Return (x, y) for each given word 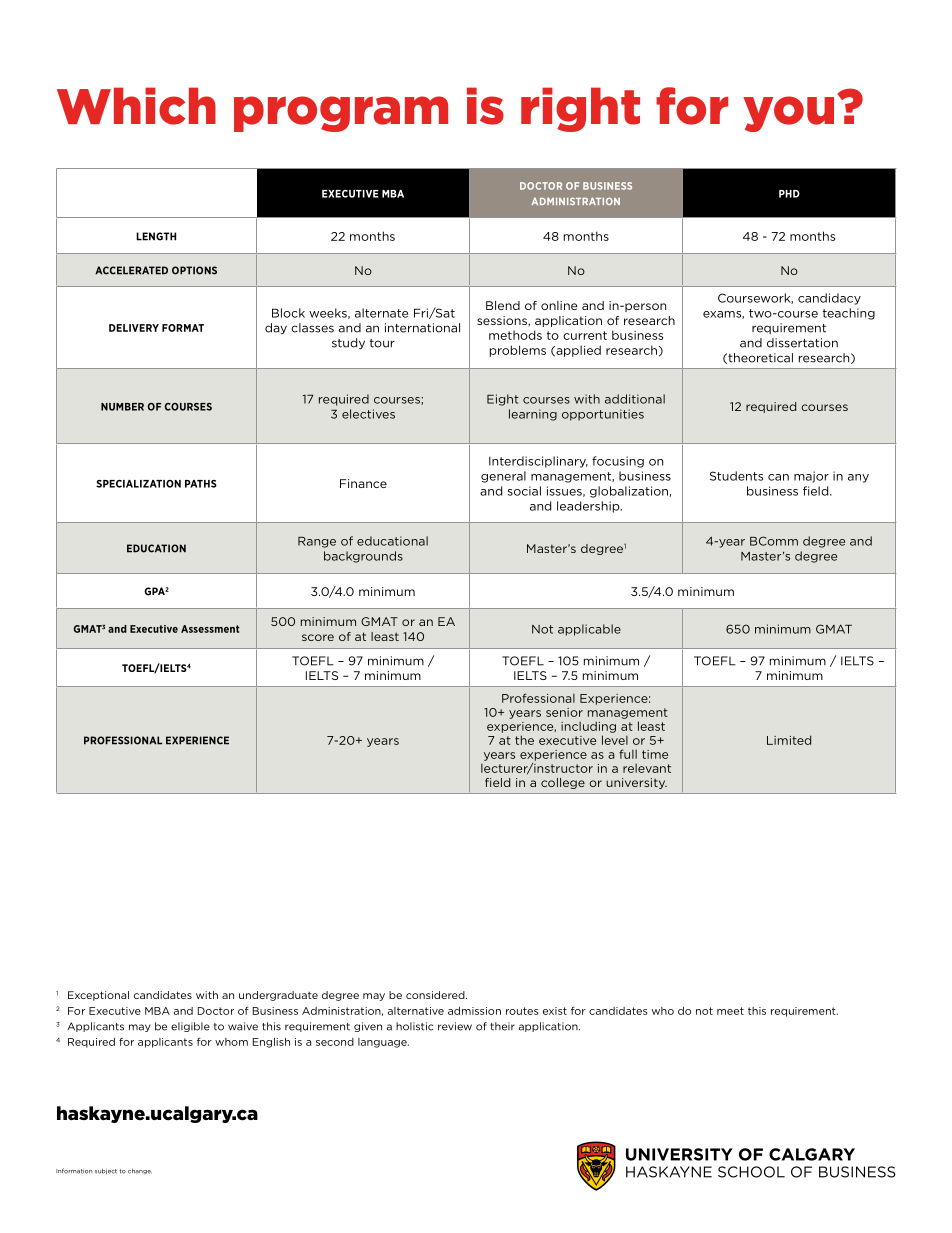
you (788, 114)
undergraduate (278, 996)
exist (555, 1011)
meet (730, 1011)
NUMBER (122, 407)
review (455, 1026)
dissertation (802, 343)
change (140, 1171)
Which (136, 106)
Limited (789, 740)
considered (436, 995)
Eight (503, 400)
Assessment (210, 629)
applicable (589, 630)
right (580, 109)
